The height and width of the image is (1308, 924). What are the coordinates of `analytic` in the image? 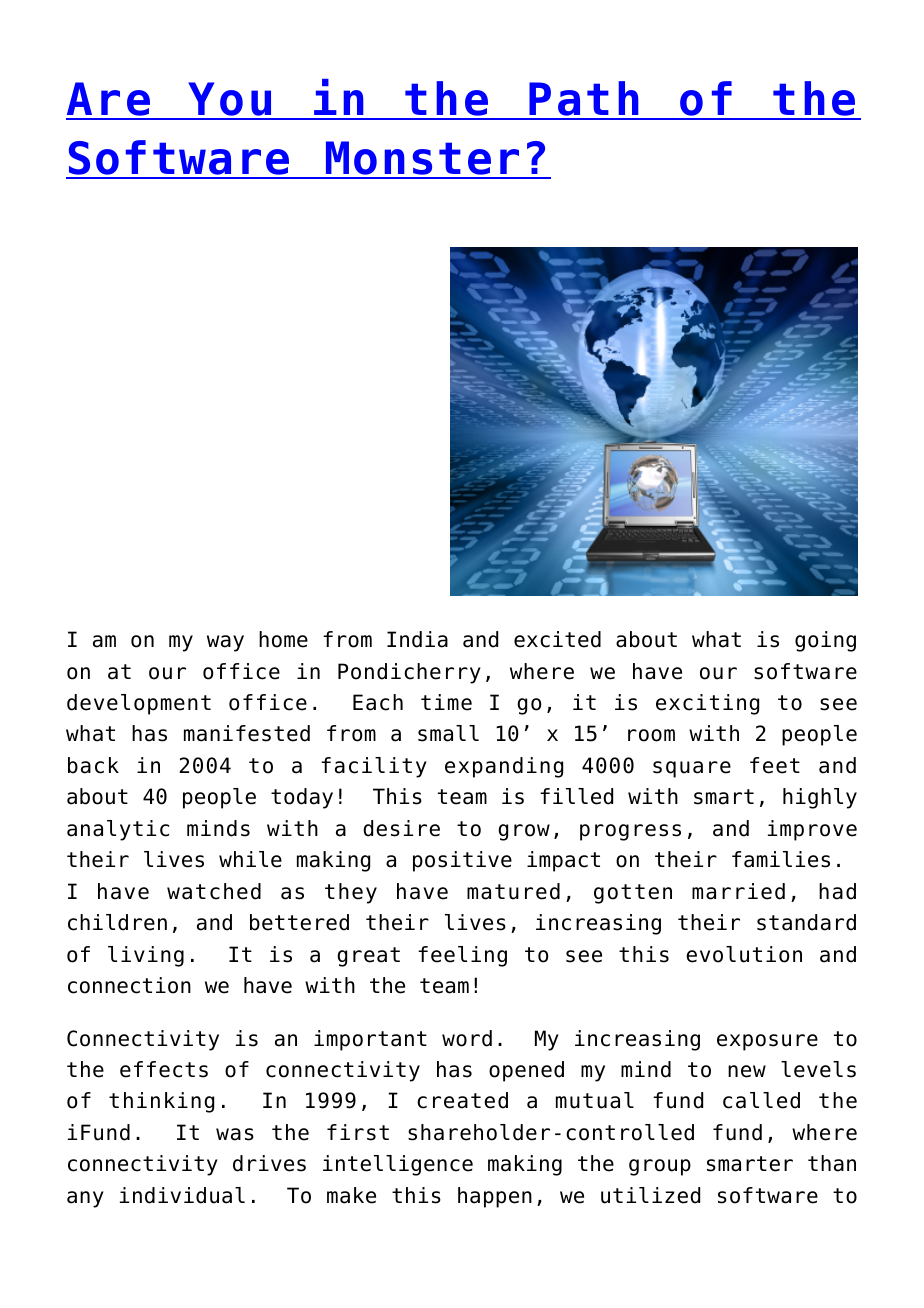 It's located at (118, 830).
